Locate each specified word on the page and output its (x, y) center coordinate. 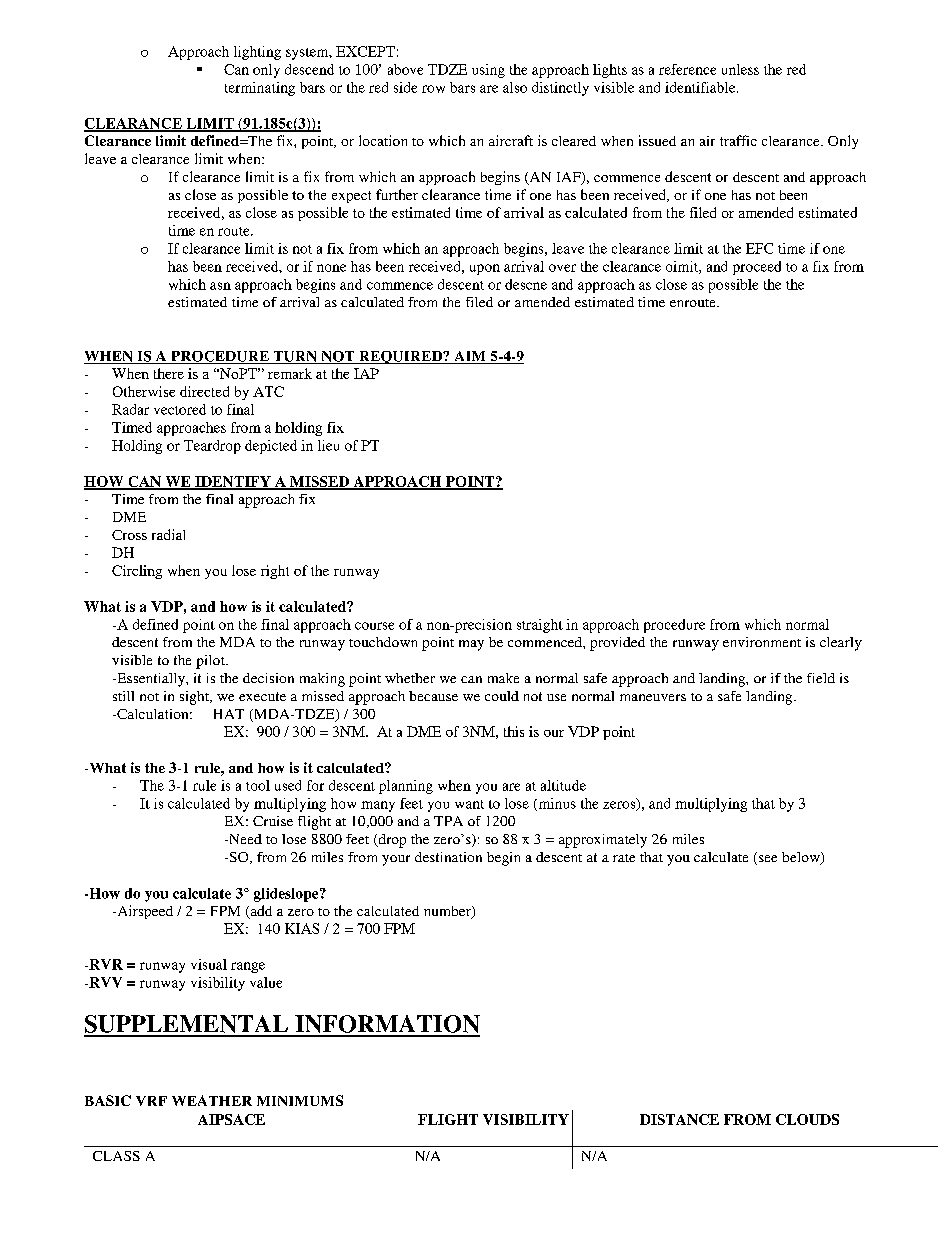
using (488, 71)
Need (244, 839)
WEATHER (212, 1100)
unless (740, 69)
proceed (757, 268)
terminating (260, 89)
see (768, 858)
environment (762, 642)
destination (448, 857)
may (471, 645)
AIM (470, 357)
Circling (137, 572)
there (169, 373)
